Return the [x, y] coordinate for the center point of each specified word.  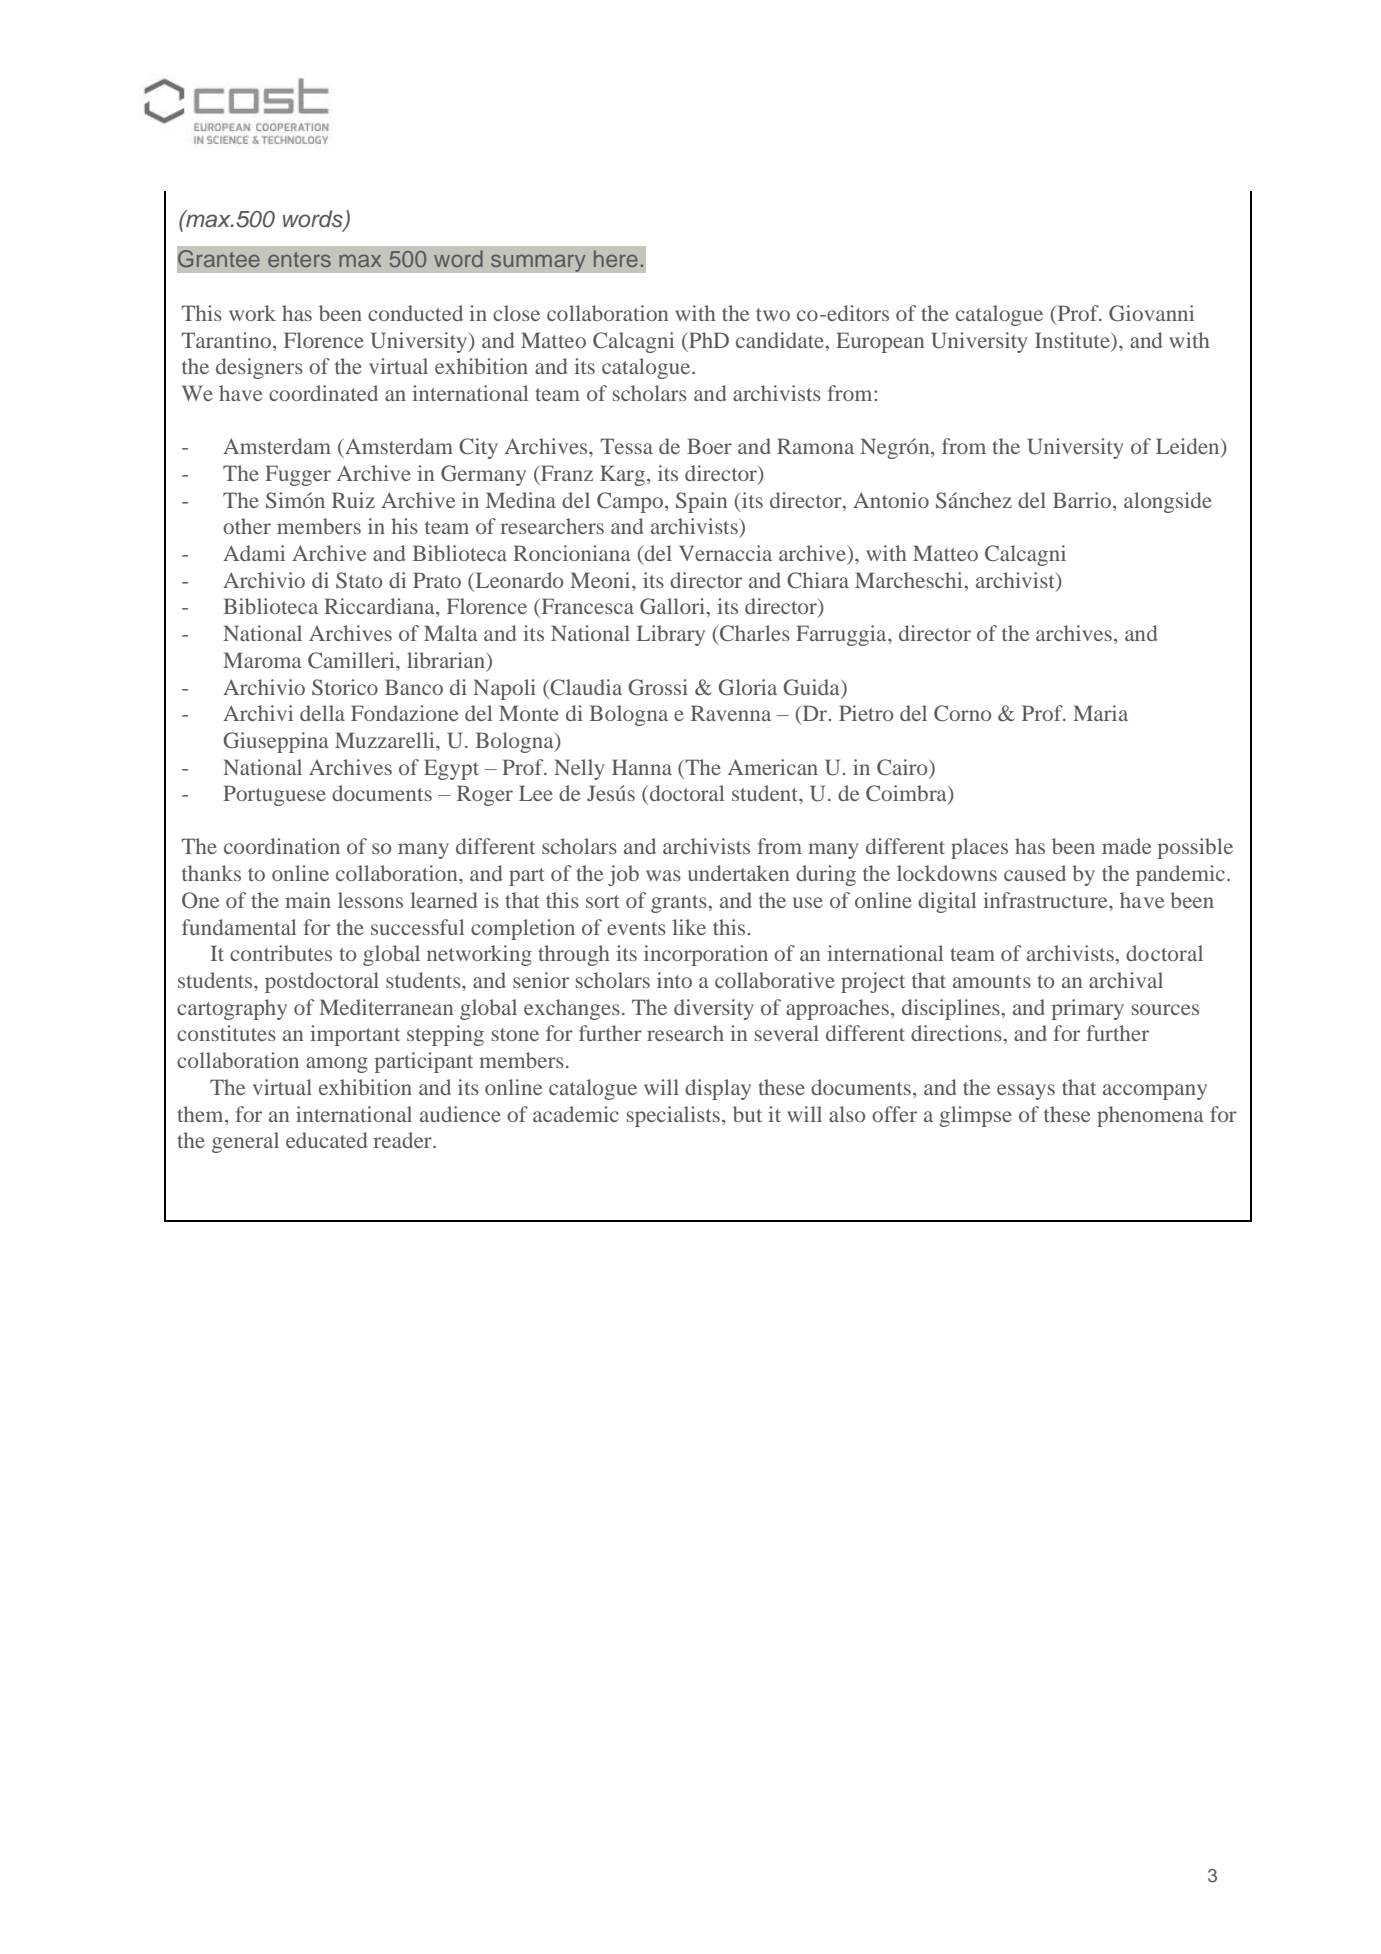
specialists [673, 1116]
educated [326, 1140]
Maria [1100, 713]
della [322, 713]
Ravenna [731, 713]
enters [299, 259]
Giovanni [1151, 313]
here [616, 258]
